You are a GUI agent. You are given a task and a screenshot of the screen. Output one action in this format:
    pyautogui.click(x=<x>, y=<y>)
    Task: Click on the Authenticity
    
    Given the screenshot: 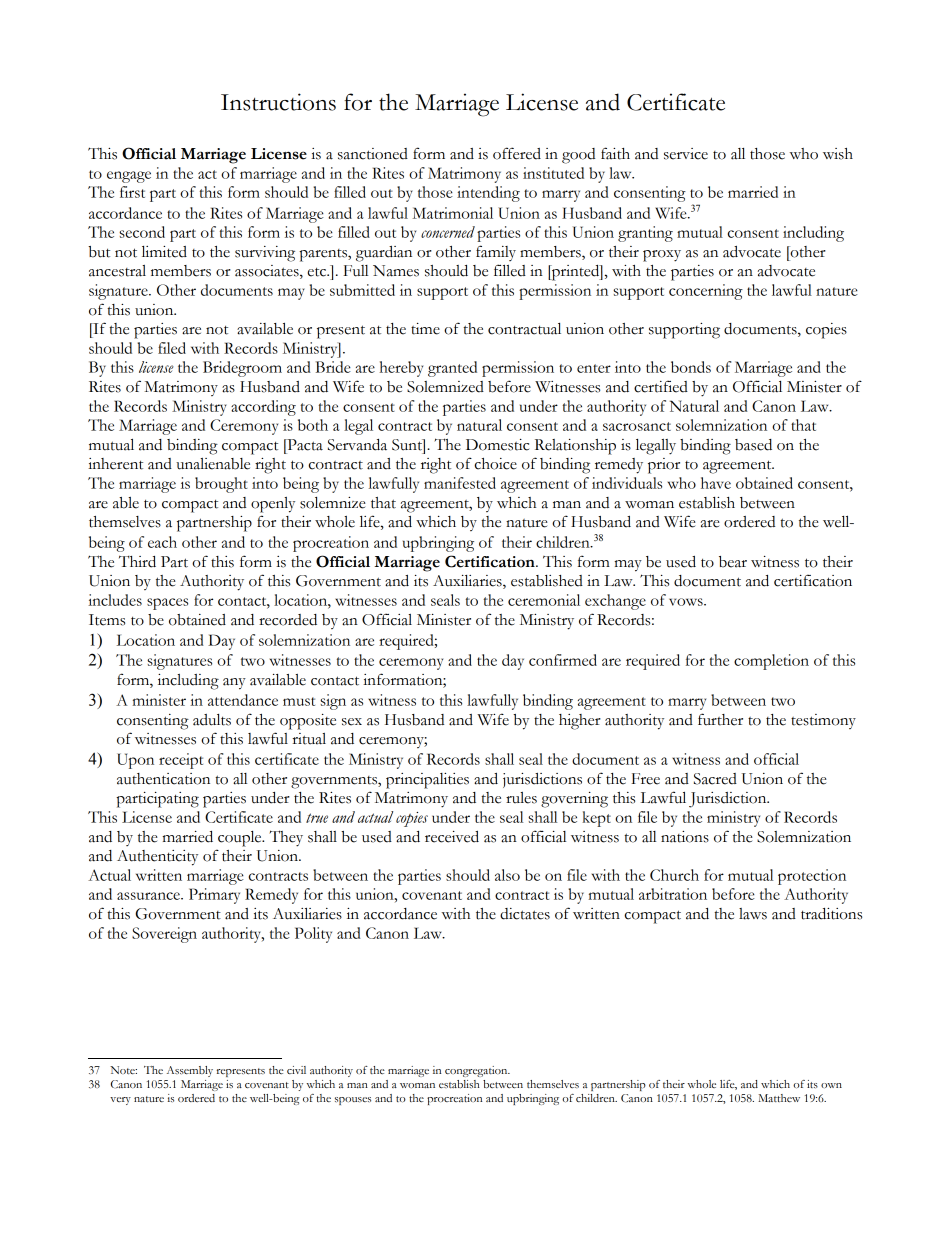 What is the action you would take?
    pyautogui.click(x=157, y=858)
